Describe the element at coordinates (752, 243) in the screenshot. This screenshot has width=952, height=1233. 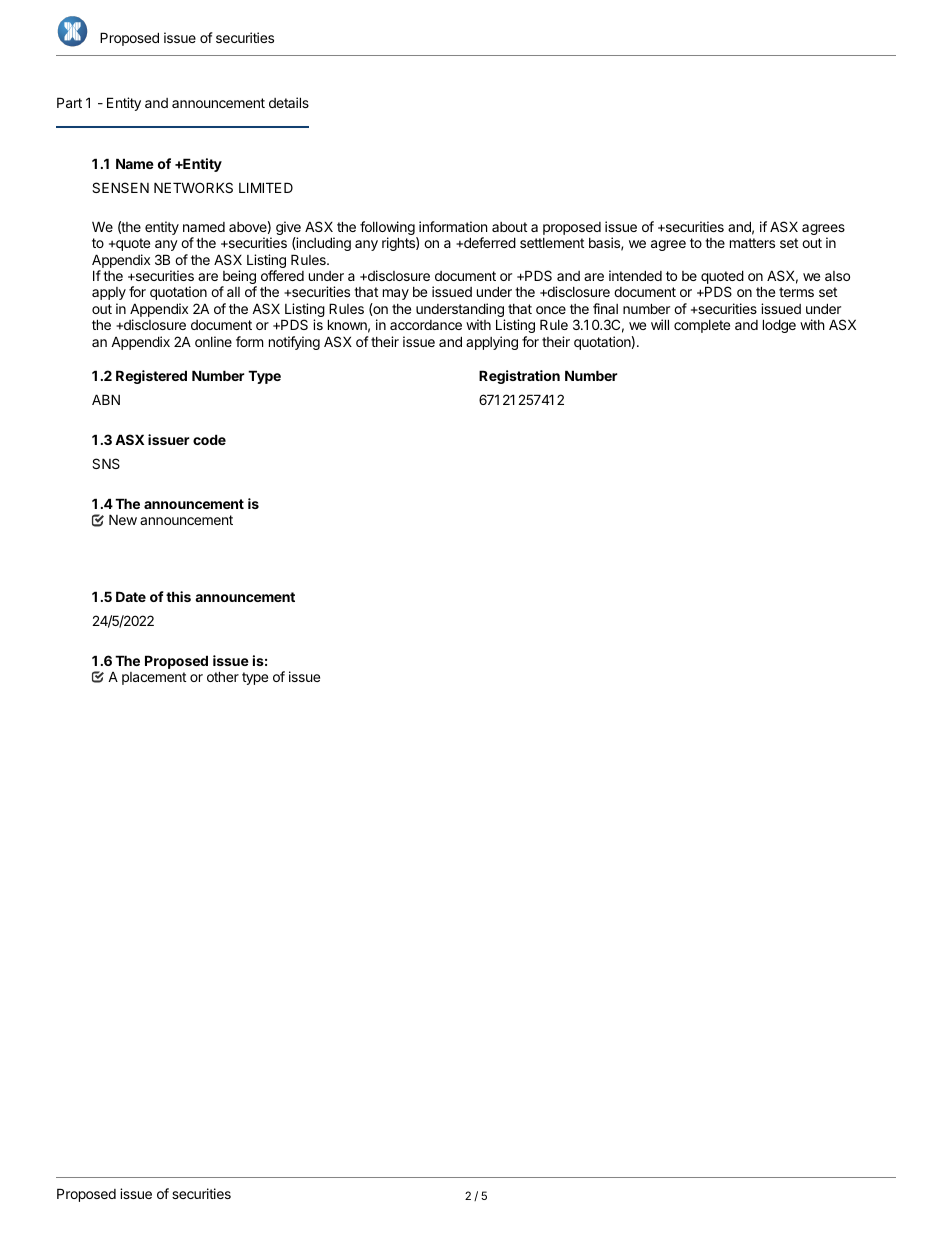
I see `matters` at that location.
